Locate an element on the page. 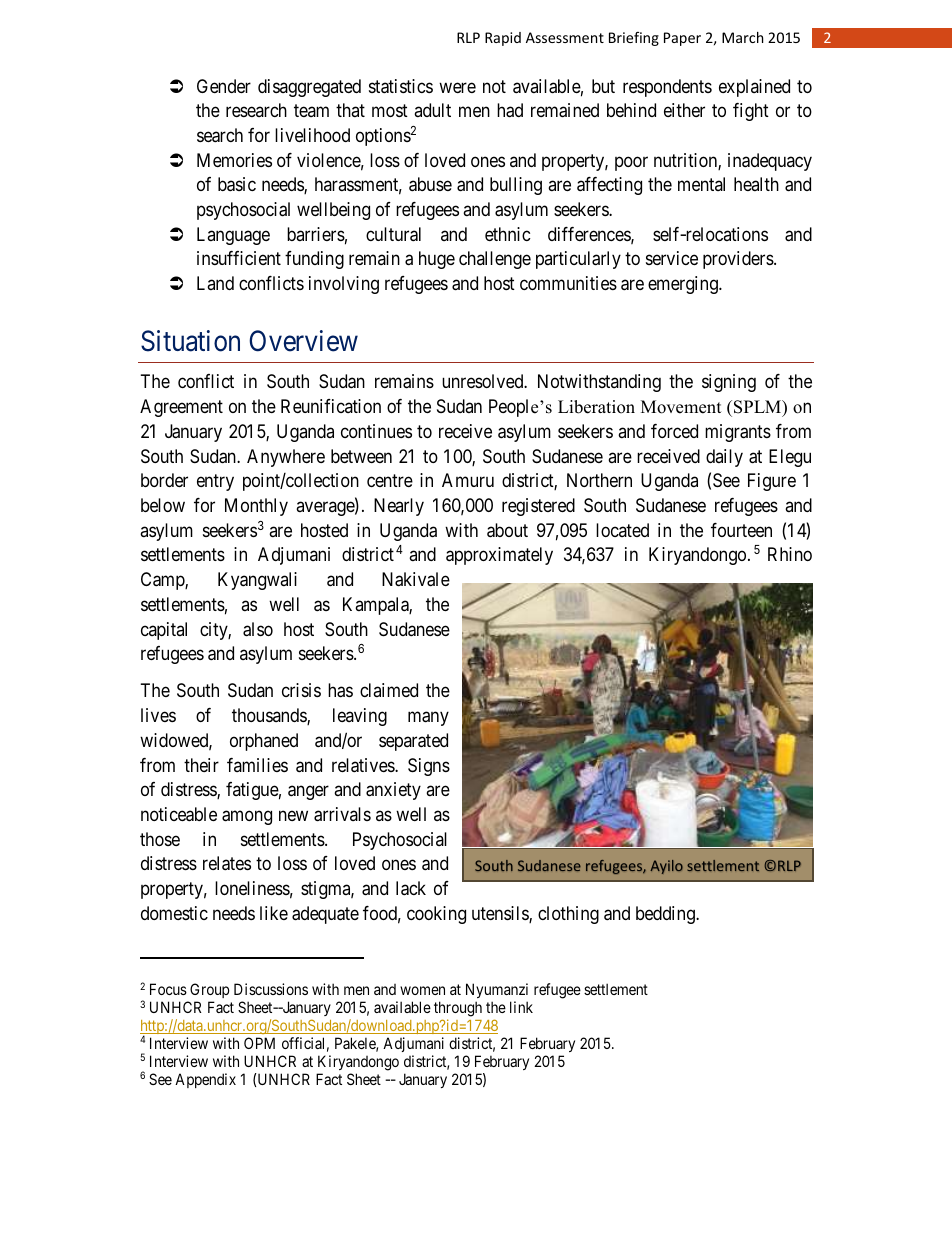  through is located at coordinates (458, 1009).
